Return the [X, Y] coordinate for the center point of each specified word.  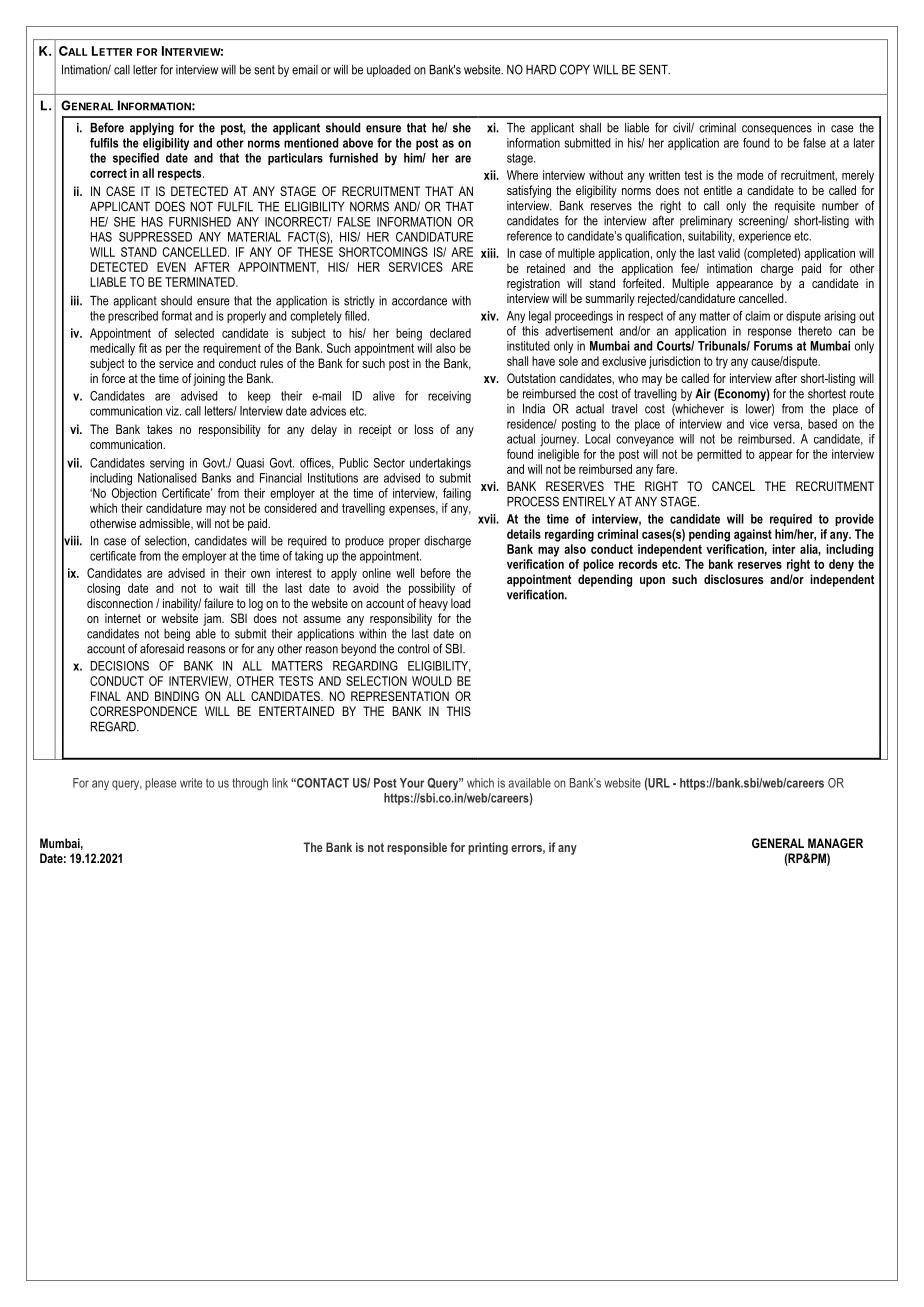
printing [488, 848]
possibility [432, 589]
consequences [777, 130]
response [770, 333]
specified [136, 159]
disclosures [733, 579]
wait [229, 588]
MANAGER [835, 843]
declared [450, 333]
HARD [541, 70]
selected [194, 333]
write [191, 783]
